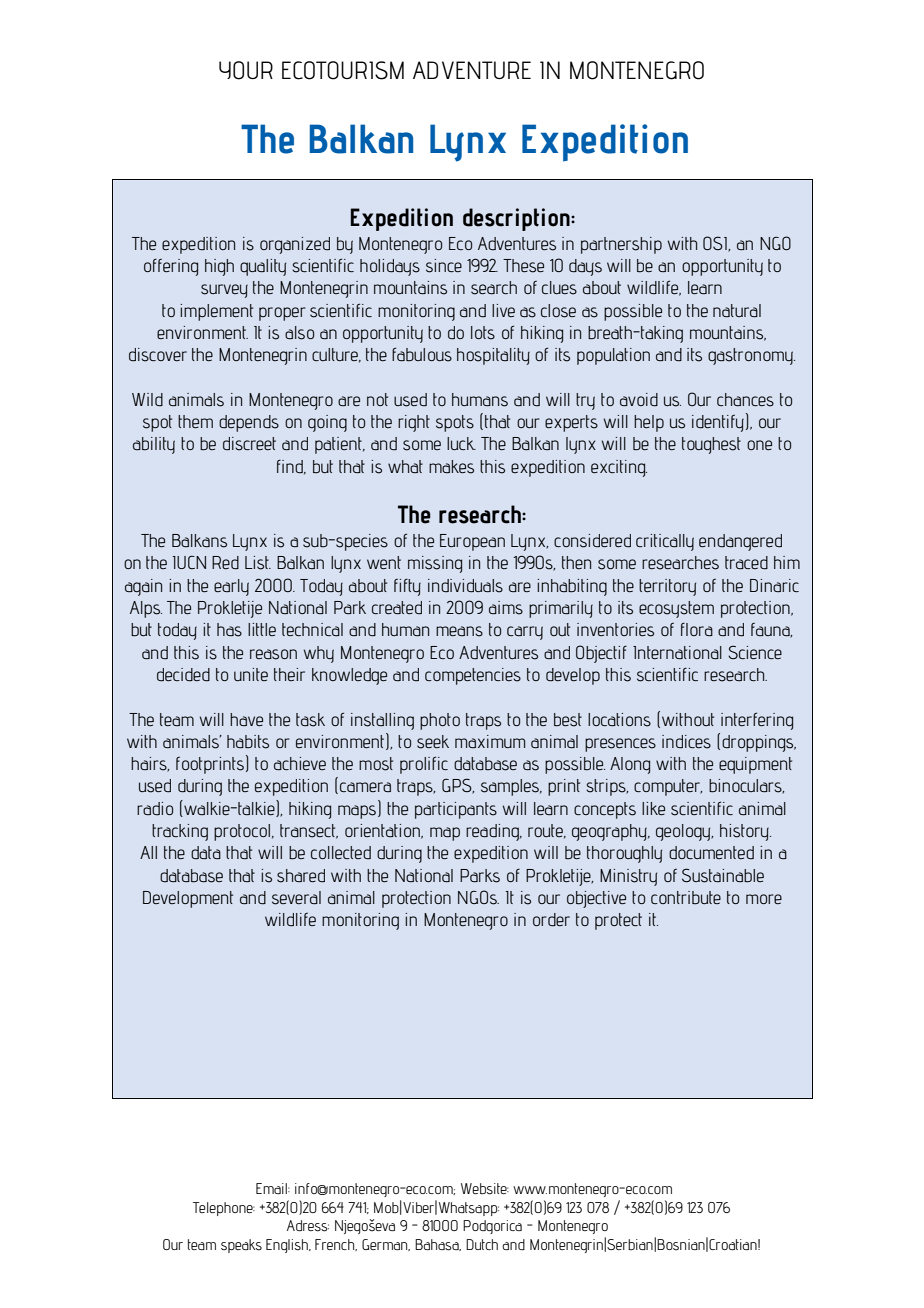 The height and width of the page is (1308, 924). What do you see at coordinates (697, 629) in the page?
I see `flora` at bounding box center [697, 629].
